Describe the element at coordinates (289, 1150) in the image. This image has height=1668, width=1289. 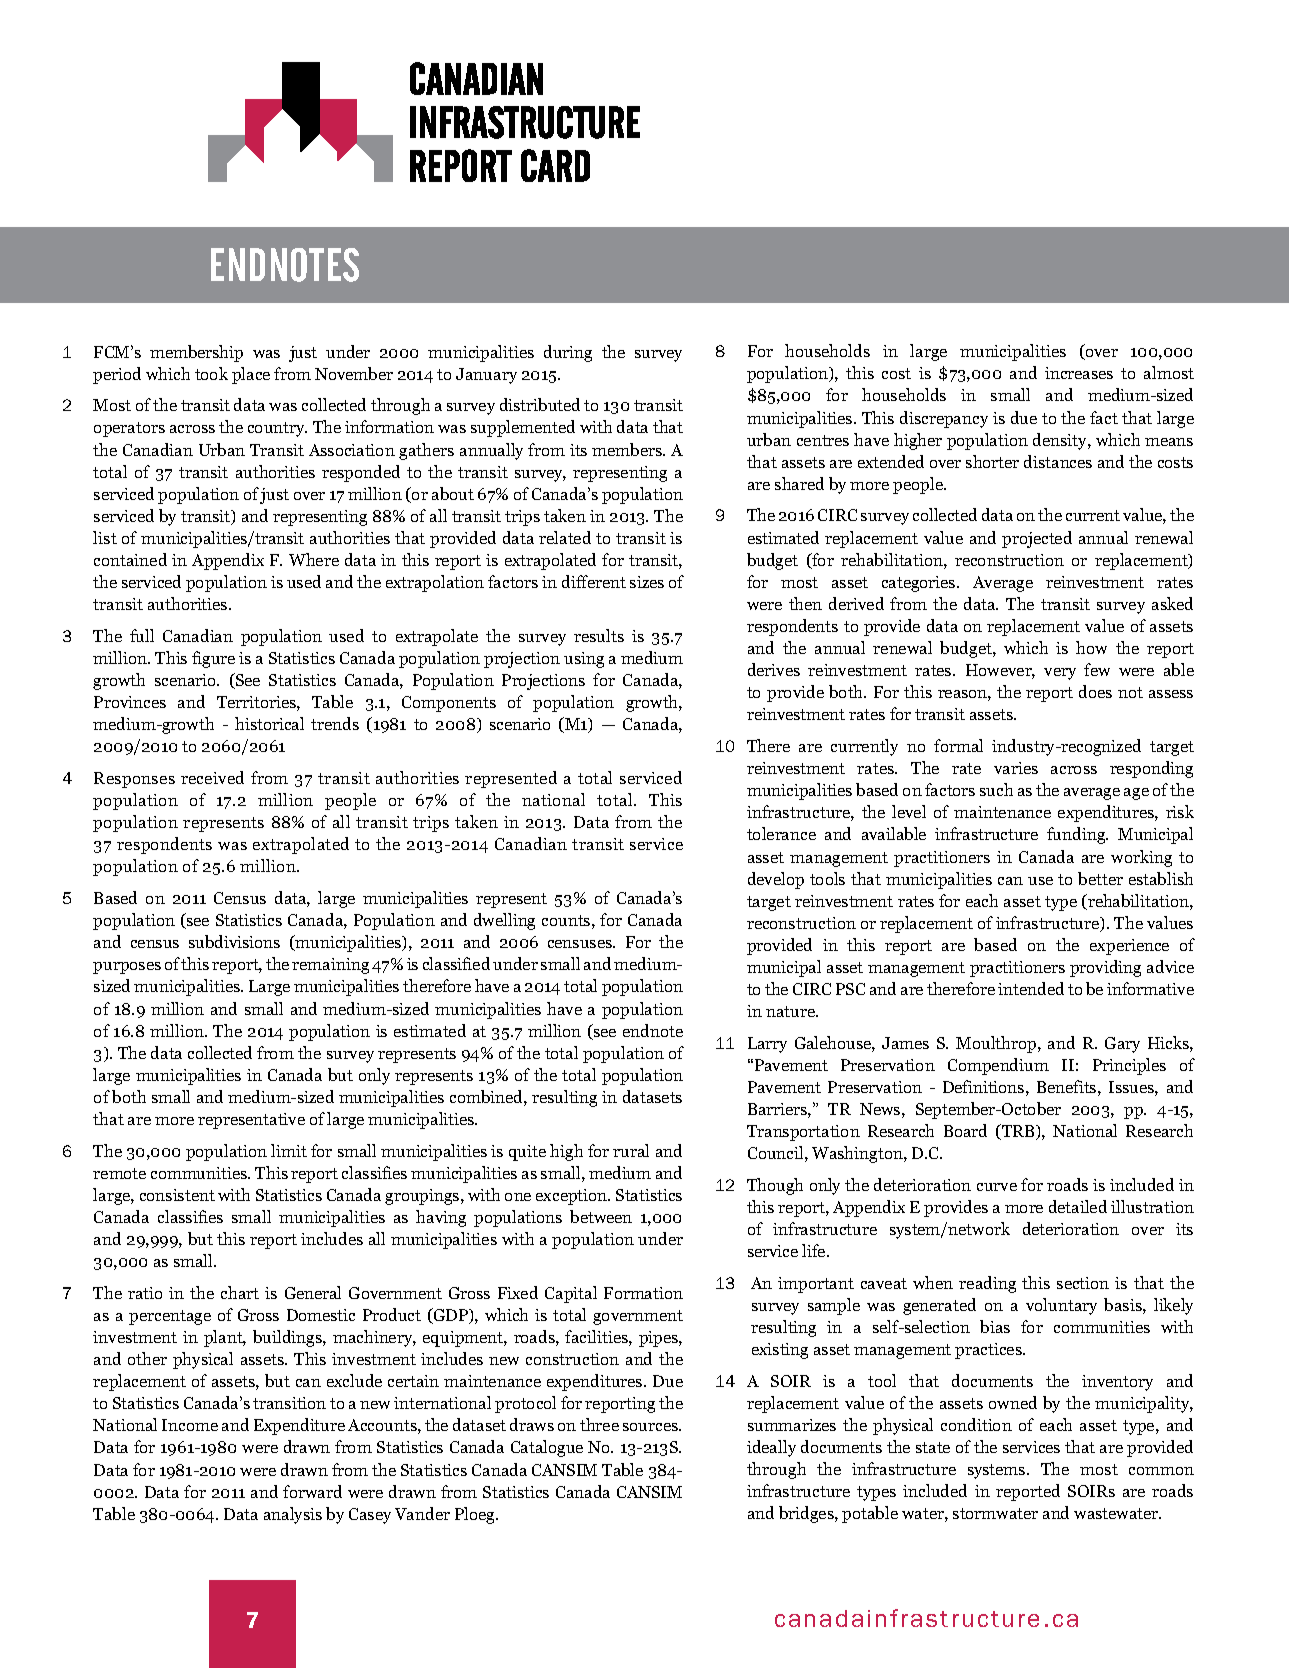
I see `limit` at that location.
